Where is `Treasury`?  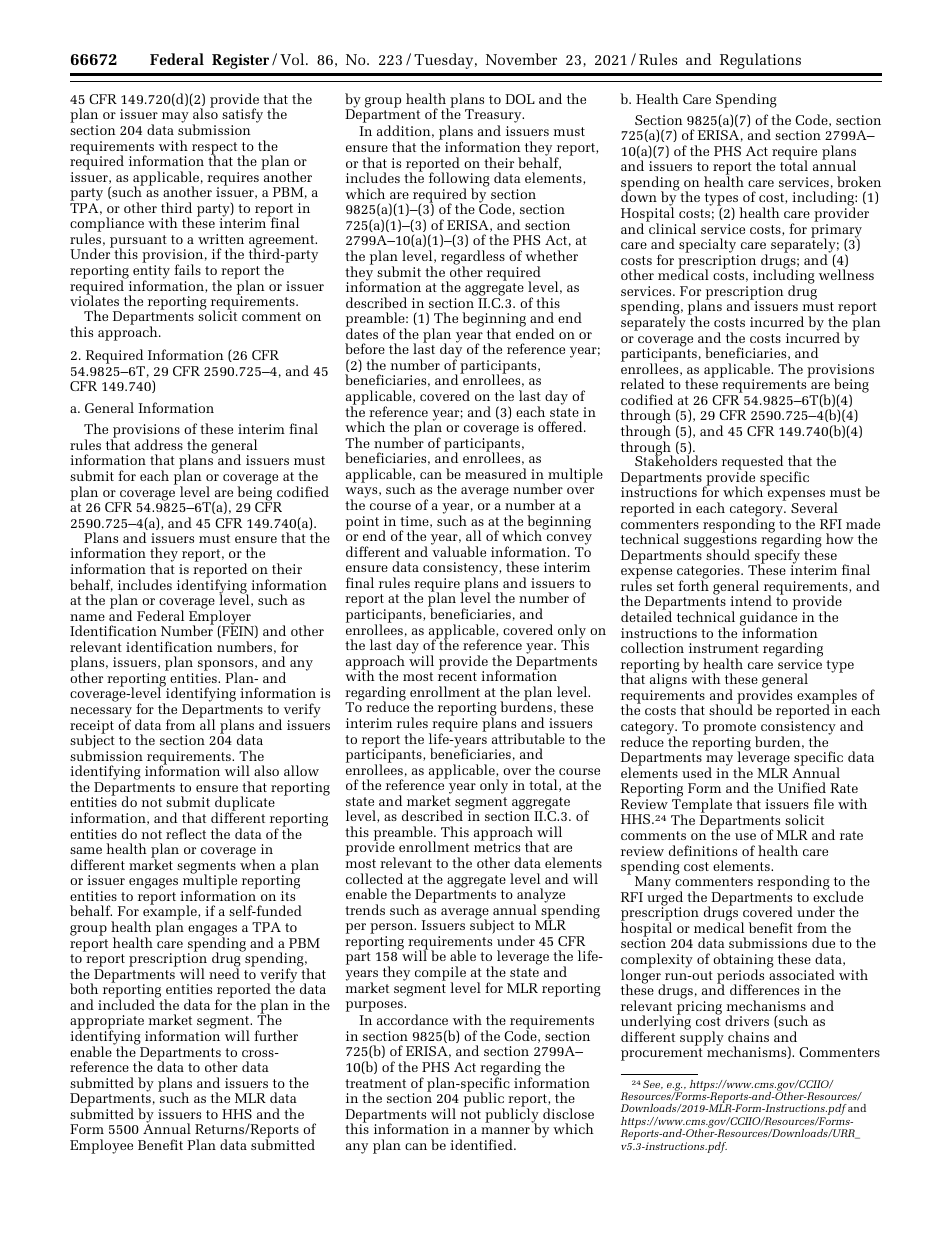
Treasury is located at coordinates (494, 117).
